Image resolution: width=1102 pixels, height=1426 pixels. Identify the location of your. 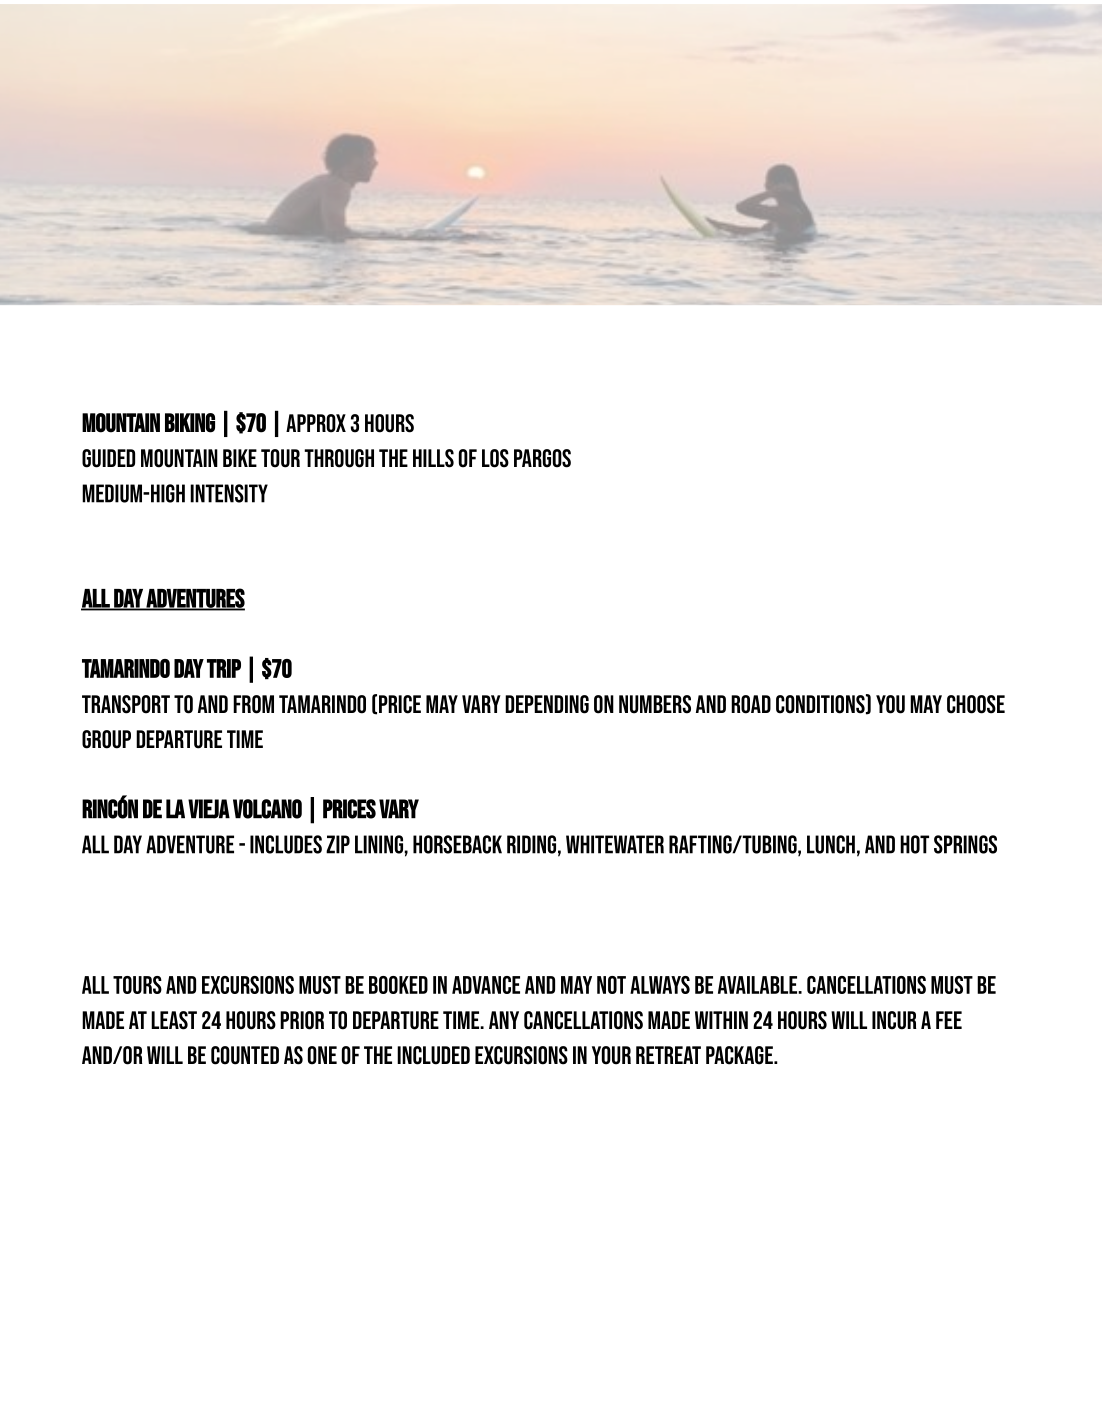
(611, 1055).
